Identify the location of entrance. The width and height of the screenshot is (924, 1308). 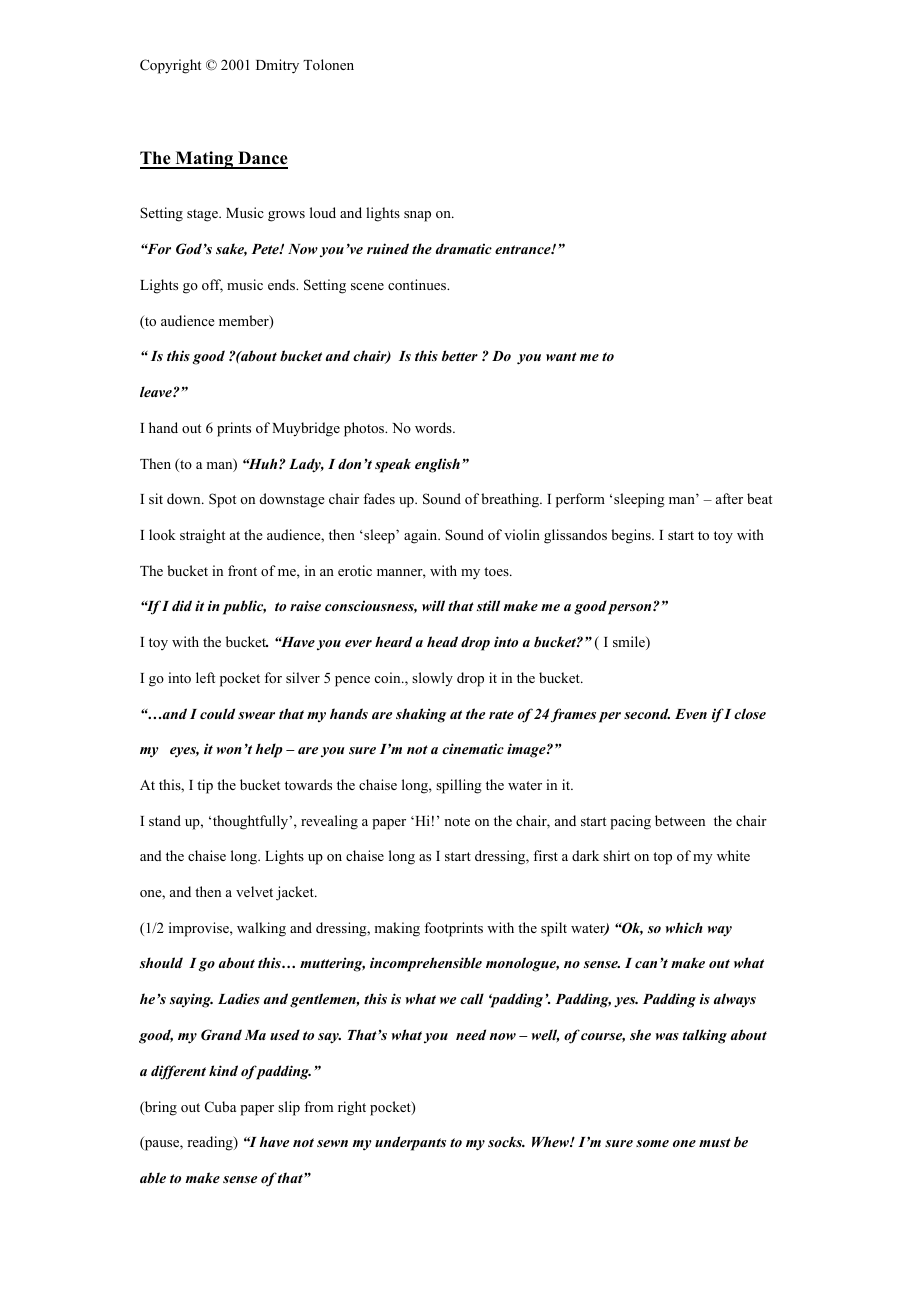
(524, 249).
